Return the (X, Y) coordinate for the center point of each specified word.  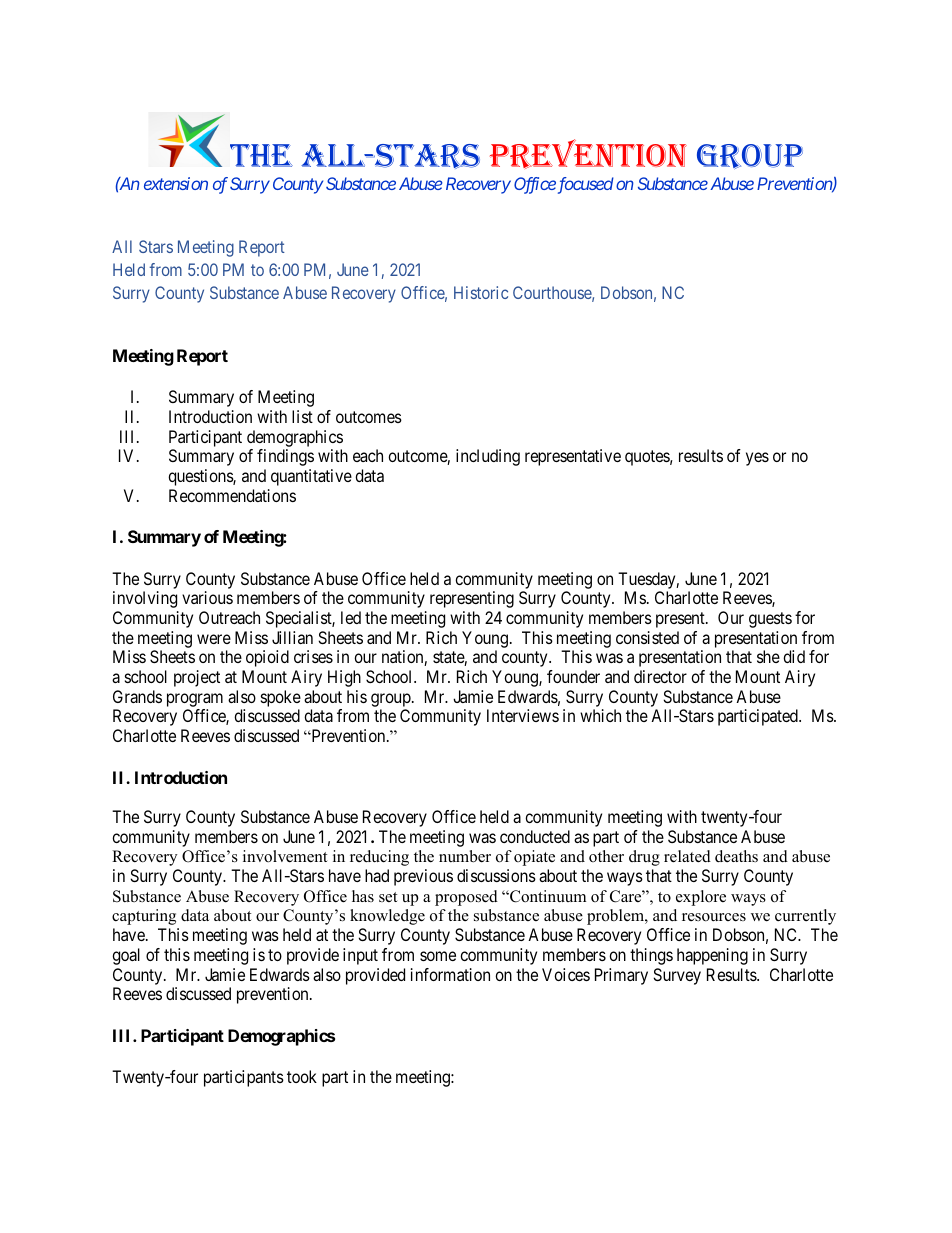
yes (757, 459)
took (302, 1076)
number (465, 856)
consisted (647, 637)
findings (285, 457)
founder (573, 676)
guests (770, 620)
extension (176, 183)
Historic (481, 292)
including (488, 457)
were (214, 639)
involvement (285, 856)
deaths (736, 856)
